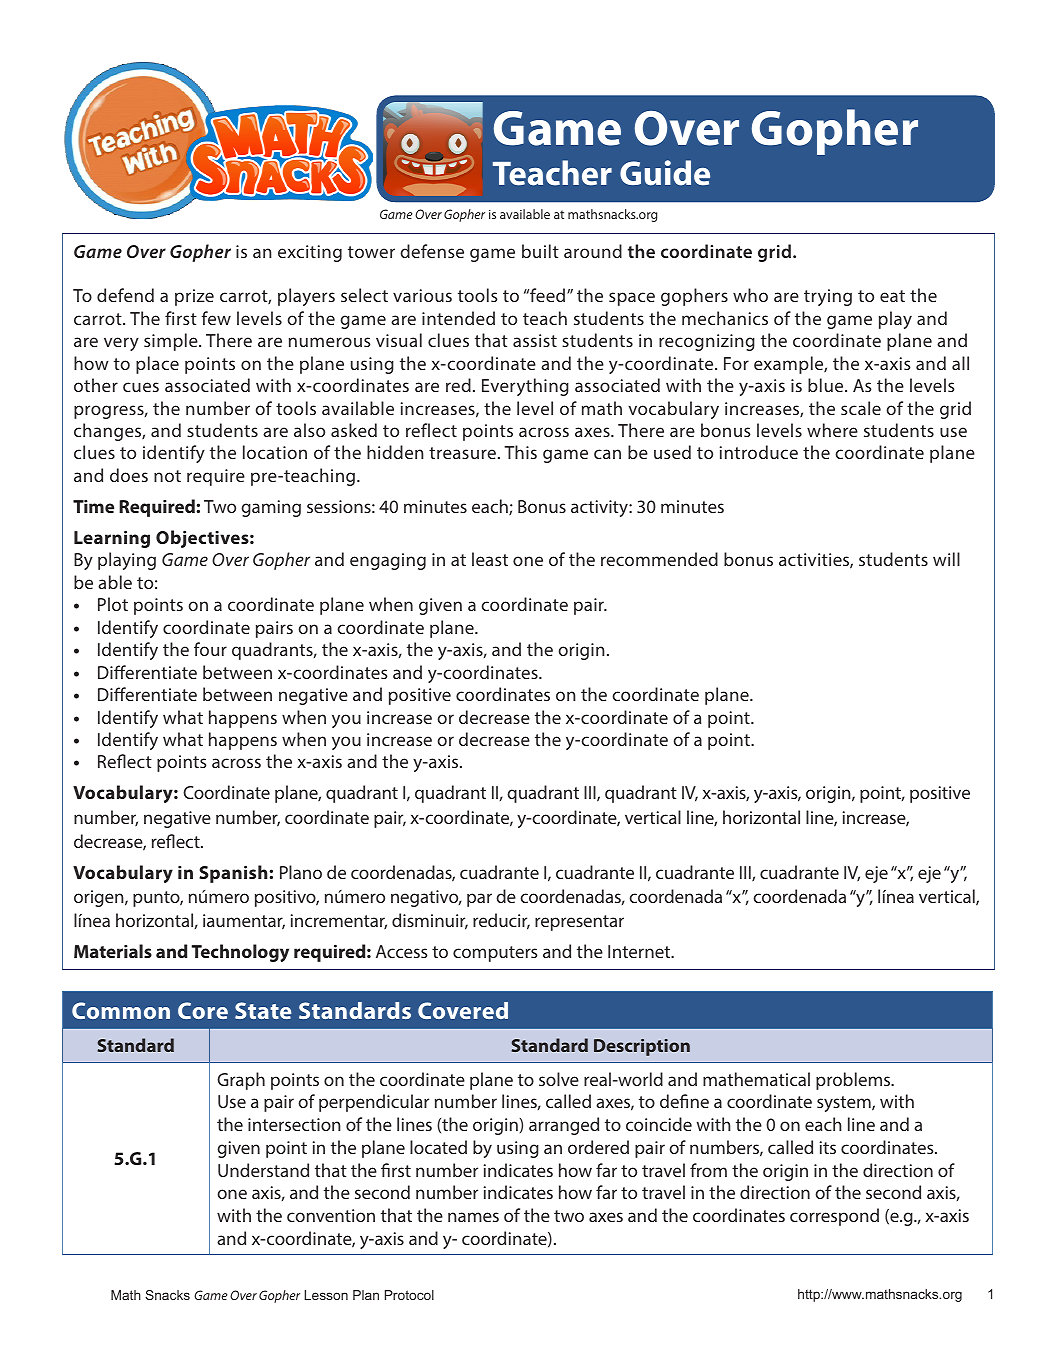 The image size is (1057, 1367). Describe the element at coordinates (473, 1217) in the screenshot. I see `names` at that location.
